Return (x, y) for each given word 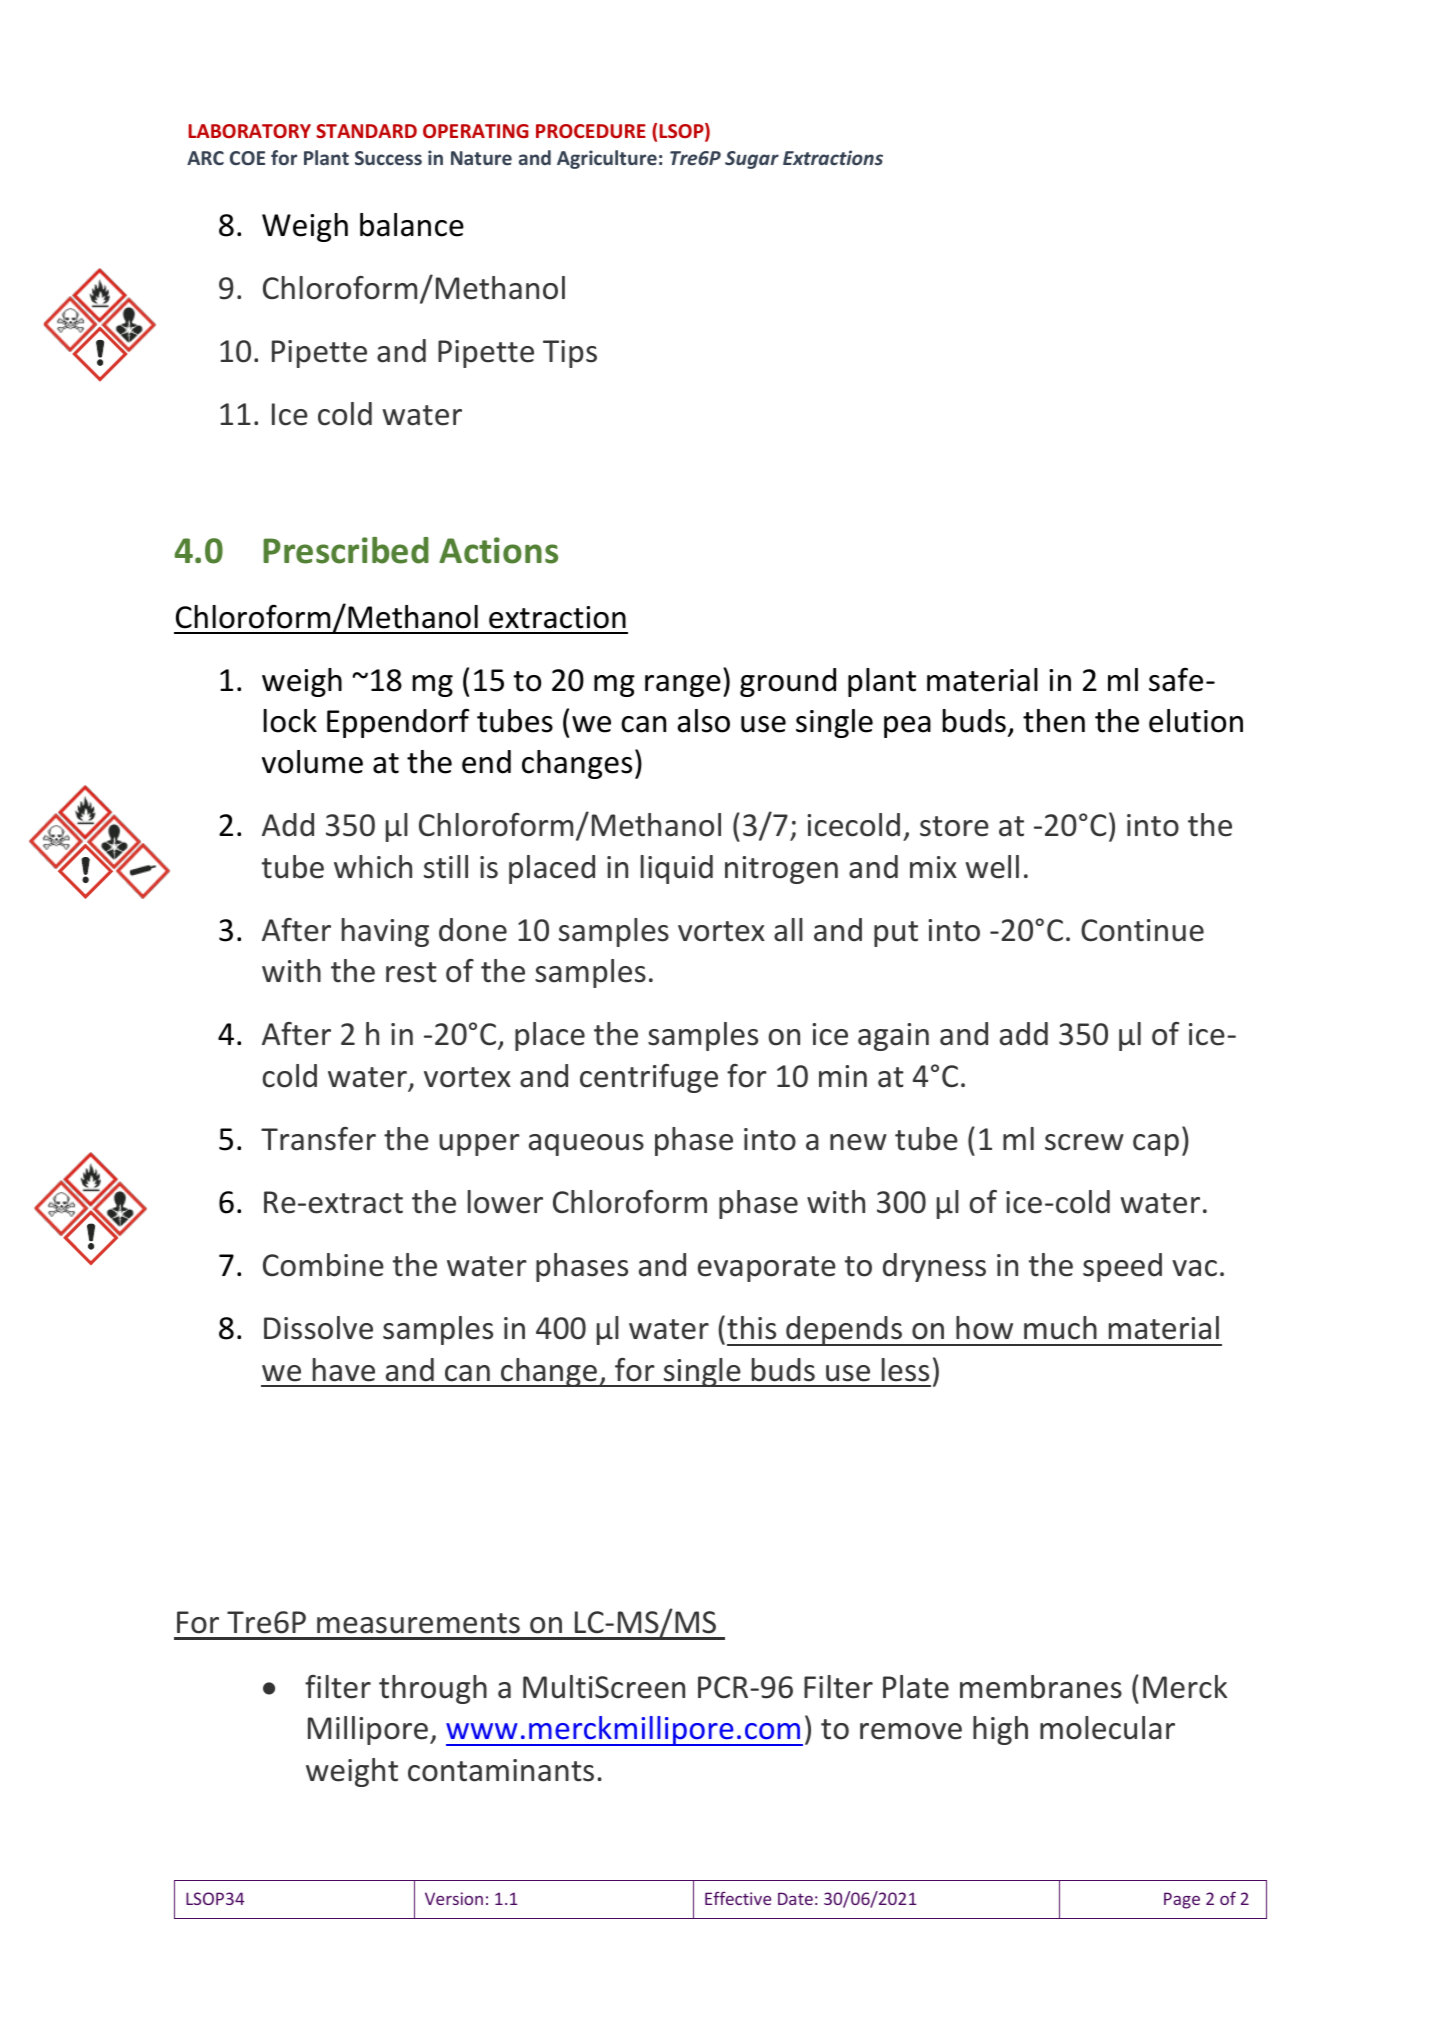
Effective (738, 1898)
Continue (1142, 930)
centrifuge (649, 1078)
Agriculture (607, 159)
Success (388, 158)
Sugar (752, 160)
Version (454, 1898)
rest (411, 972)
